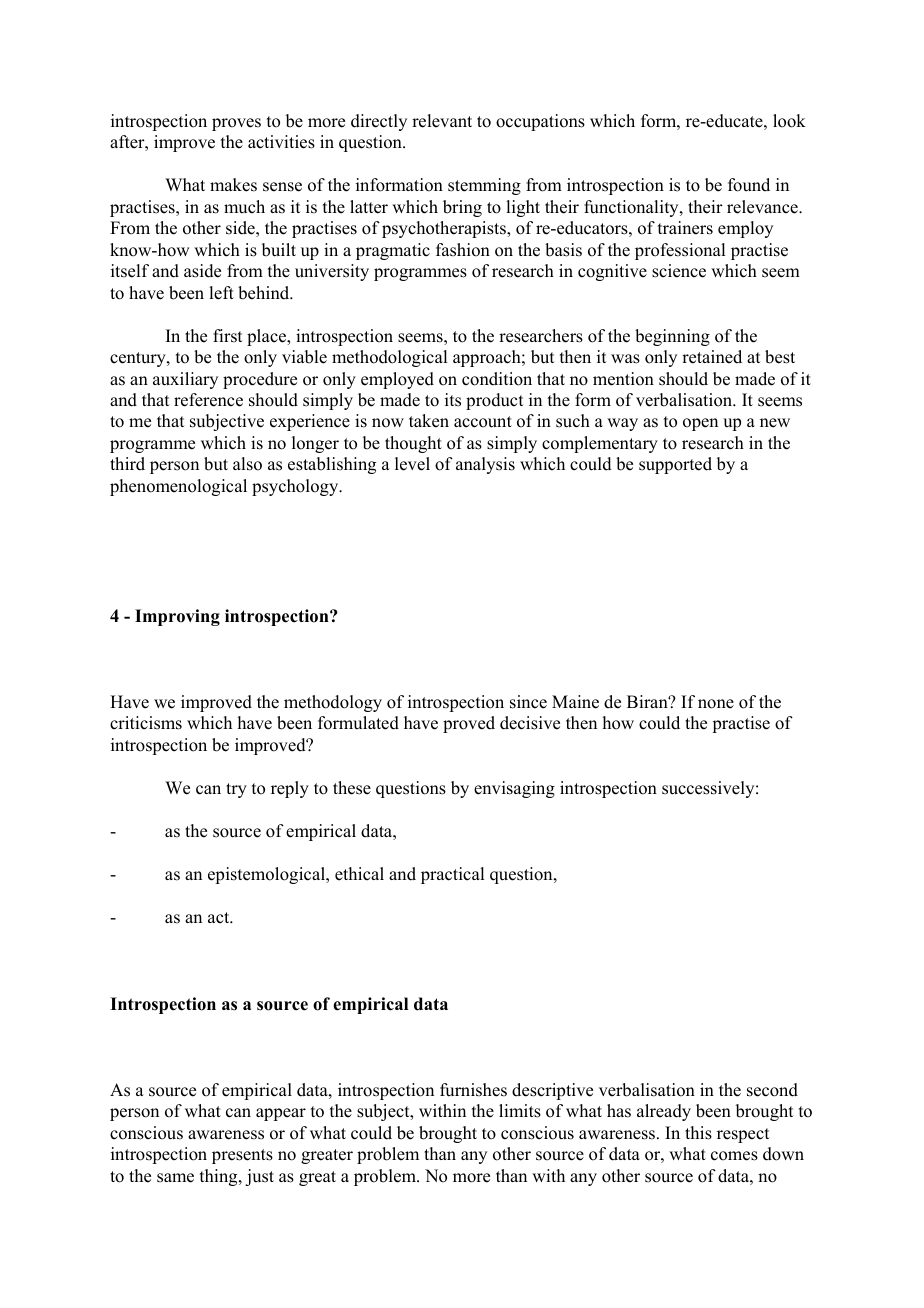 This screenshot has height=1308, width=924. I want to click on found, so click(749, 185).
